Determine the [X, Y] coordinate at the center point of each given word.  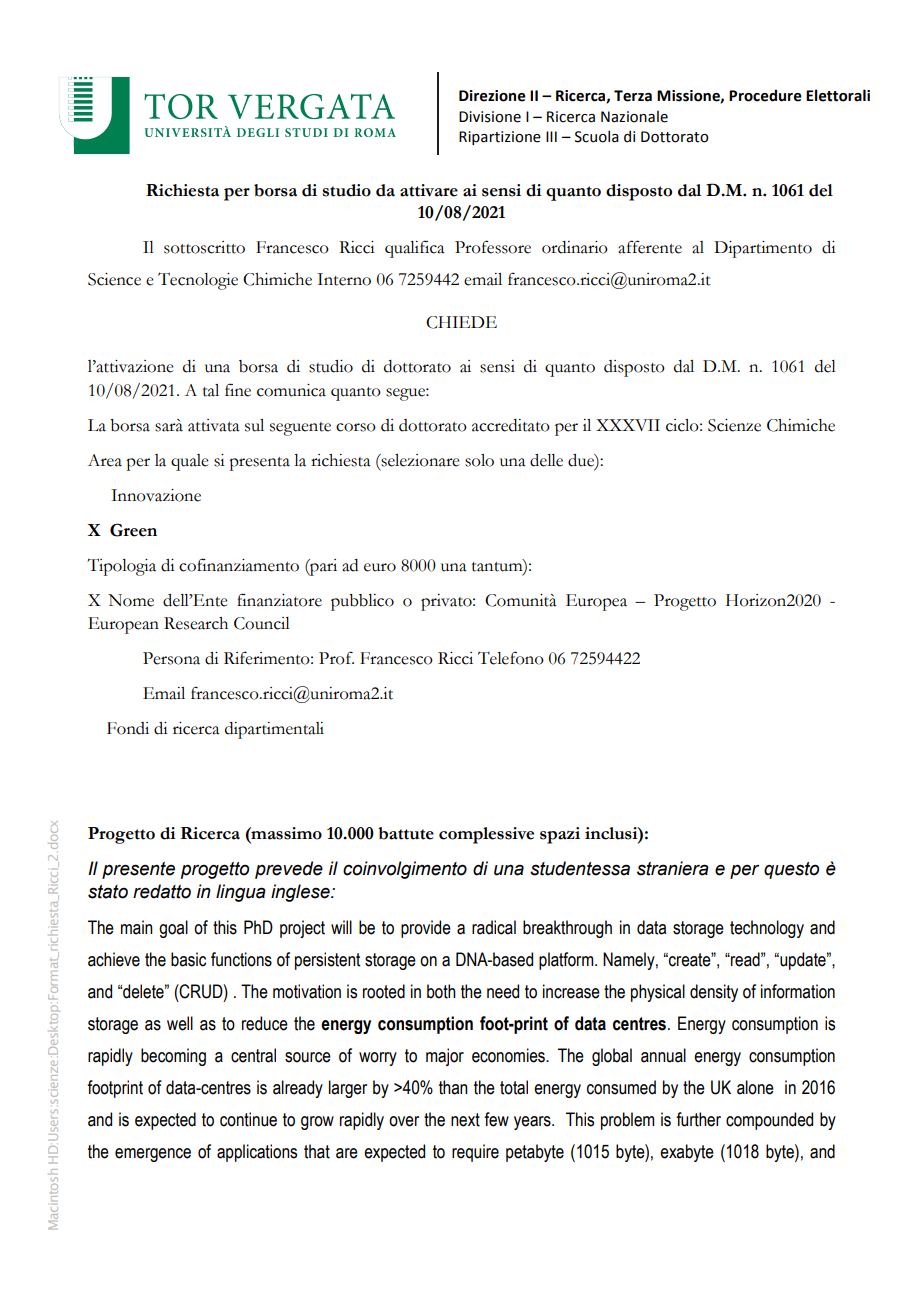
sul [254, 425]
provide [426, 929]
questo [791, 870]
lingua [241, 893]
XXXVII [628, 425]
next [465, 1120]
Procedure [765, 95]
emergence [153, 1155]
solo [479, 460]
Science [114, 279]
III [551, 136]
